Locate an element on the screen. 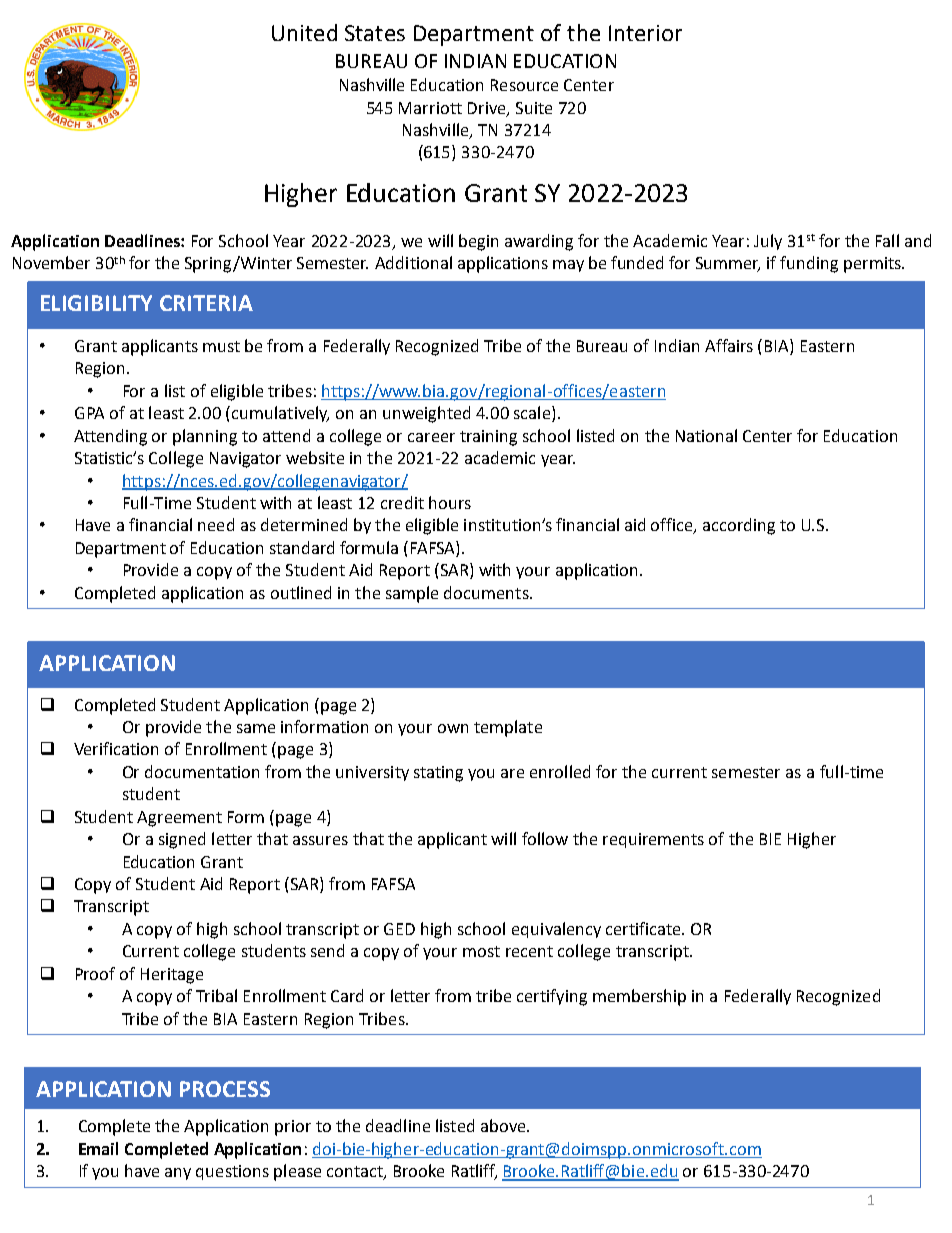  Email is located at coordinates (98, 1148).
